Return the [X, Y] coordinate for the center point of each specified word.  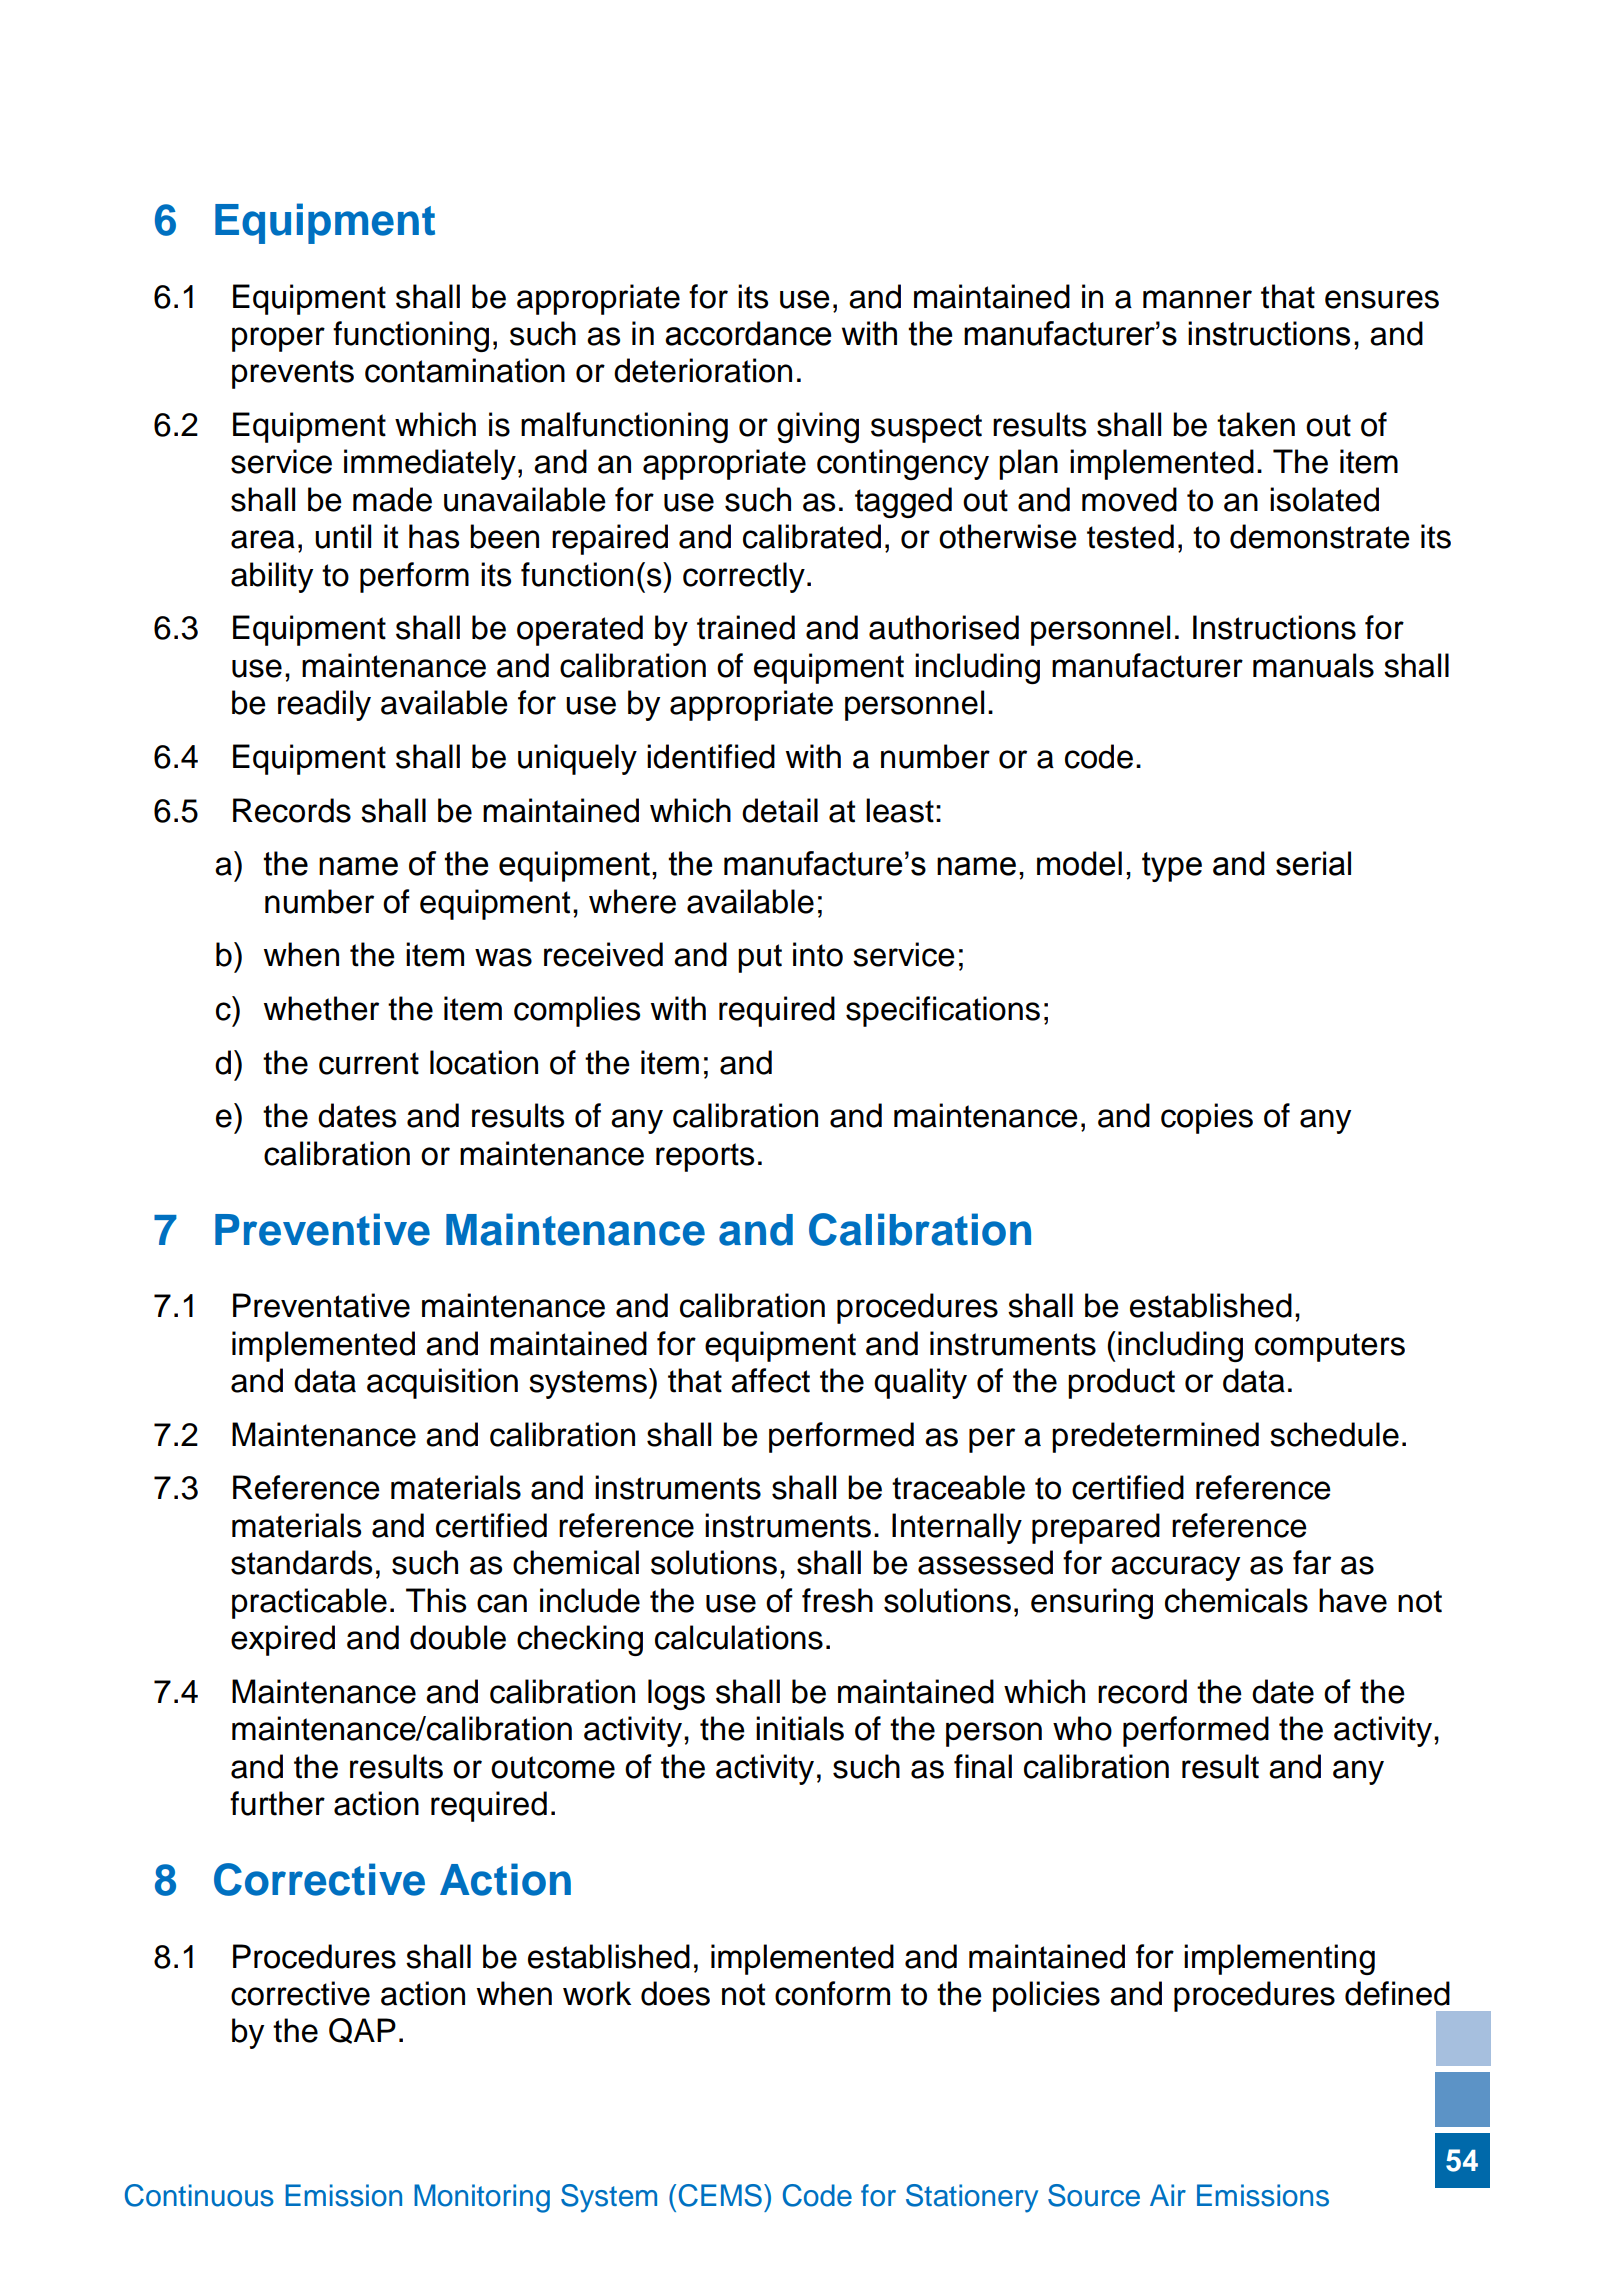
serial [1313, 863]
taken [1256, 424]
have [1353, 1600]
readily [324, 705]
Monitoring [482, 2198]
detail [780, 810]
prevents [293, 374]
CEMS [720, 2195]
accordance [748, 333]
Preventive [322, 1229]
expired [283, 1640]
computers [1330, 1347]
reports [705, 1157]
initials [800, 1728]
